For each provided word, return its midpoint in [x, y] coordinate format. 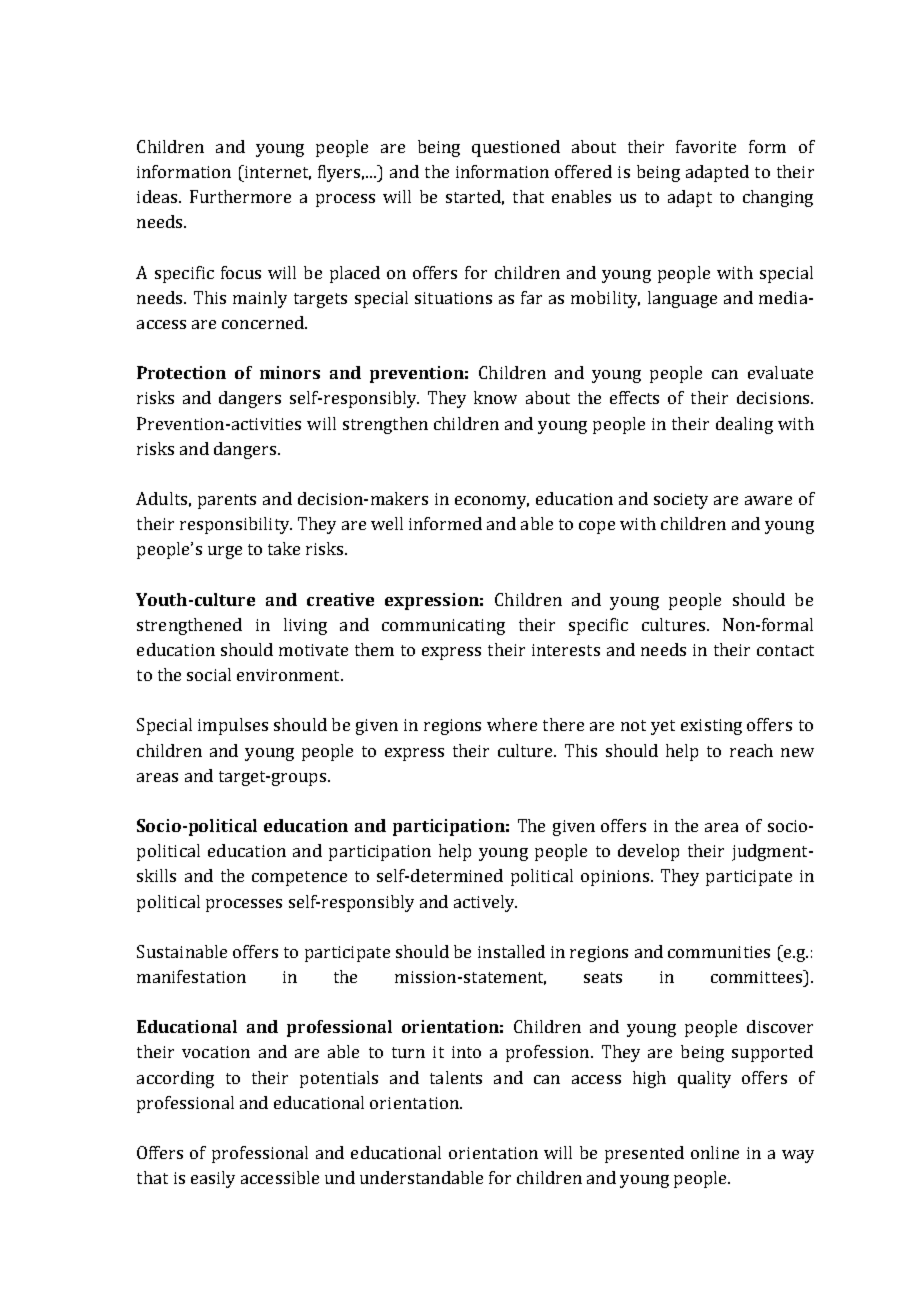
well [387, 523]
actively [485, 903]
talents [456, 1077]
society [681, 501]
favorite [706, 146]
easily [213, 1179]
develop [648, 852]
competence [299, 878]
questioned [516, 148]
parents [227, 501]
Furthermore [240, 196]
